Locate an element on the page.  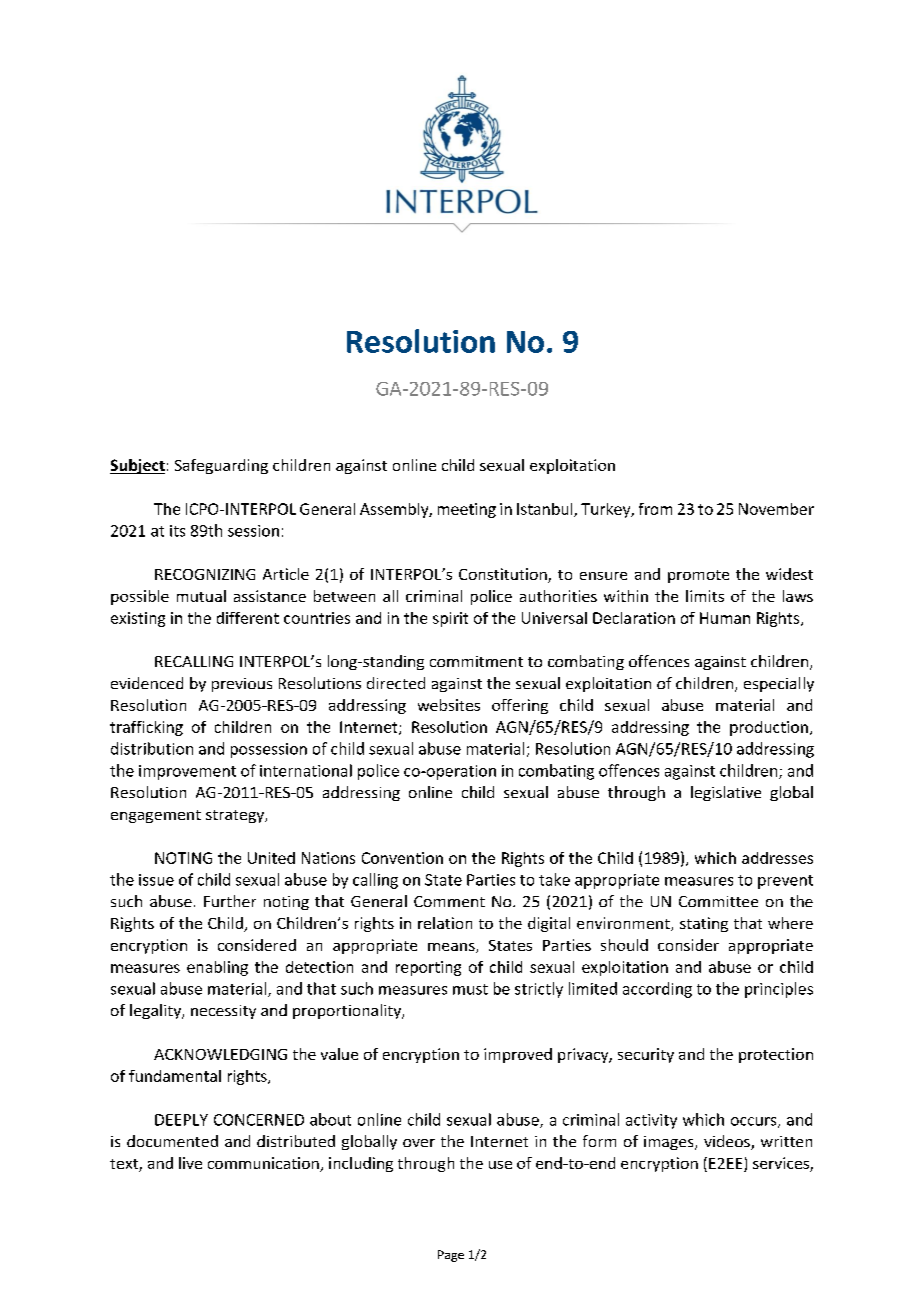
United is located at coordinates (271, 858).
